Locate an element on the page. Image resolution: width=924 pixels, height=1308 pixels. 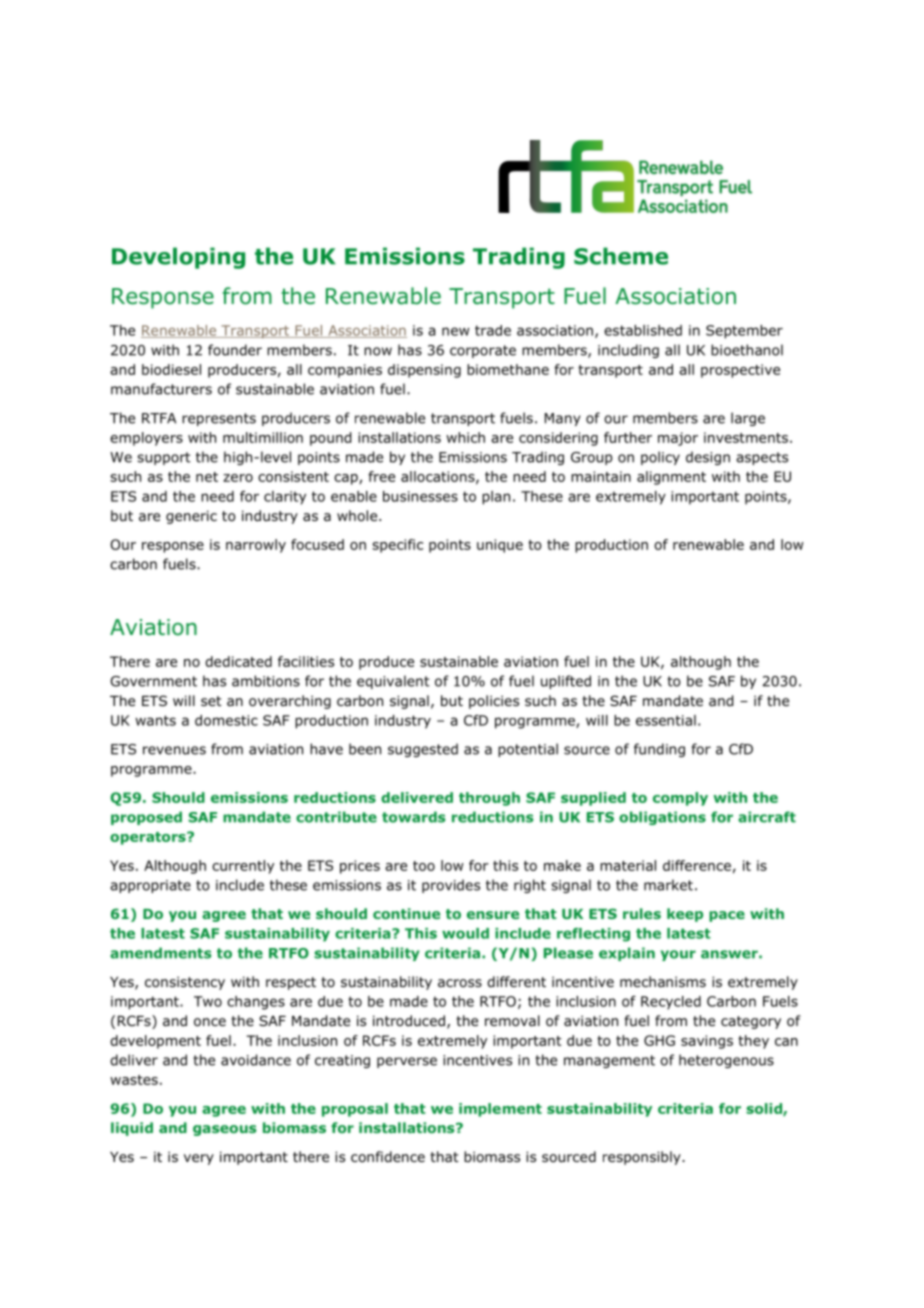
unique is located at coordinates (500, 546).
